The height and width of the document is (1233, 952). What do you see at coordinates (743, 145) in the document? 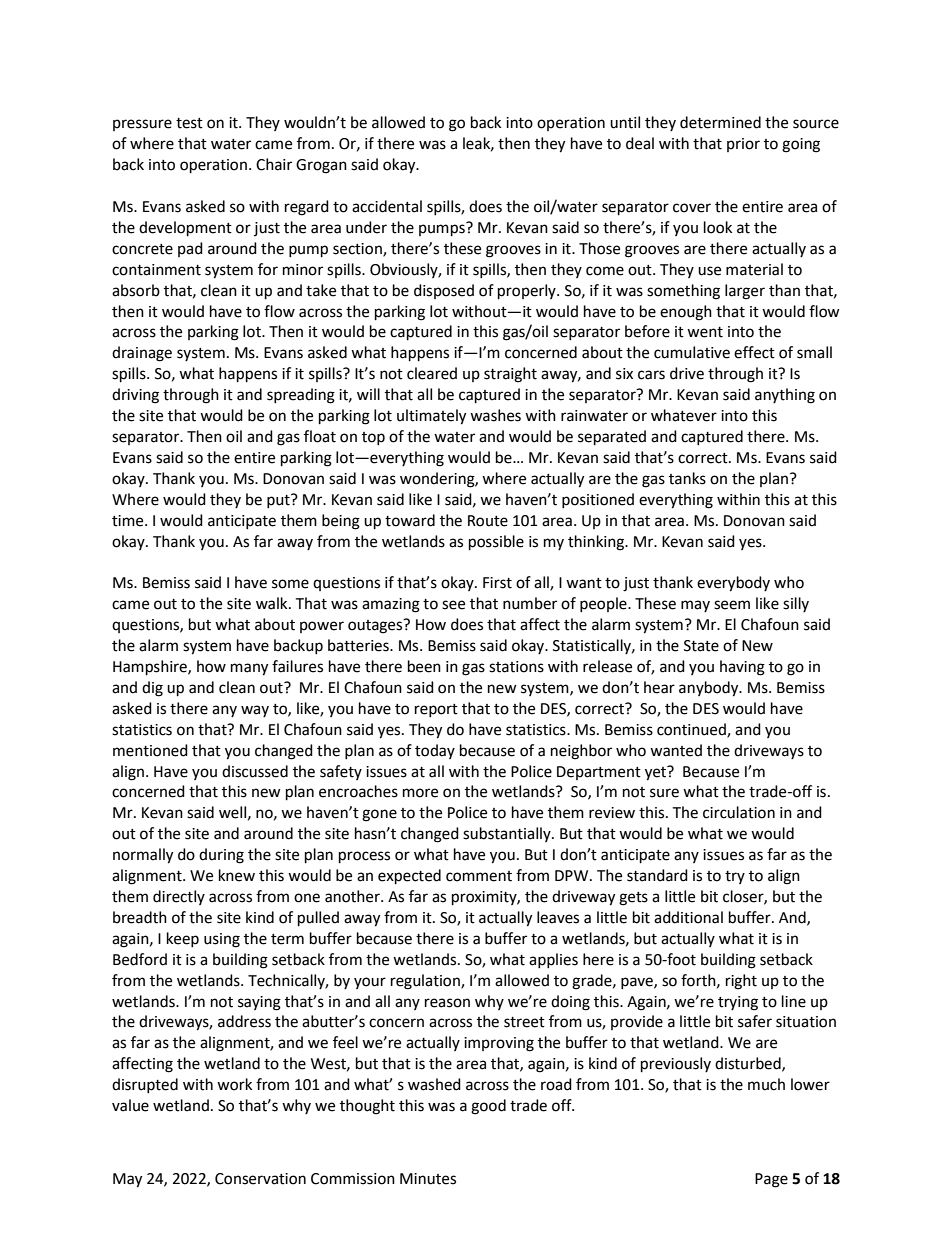
I see `prior` at bounding box center [743, 145].
